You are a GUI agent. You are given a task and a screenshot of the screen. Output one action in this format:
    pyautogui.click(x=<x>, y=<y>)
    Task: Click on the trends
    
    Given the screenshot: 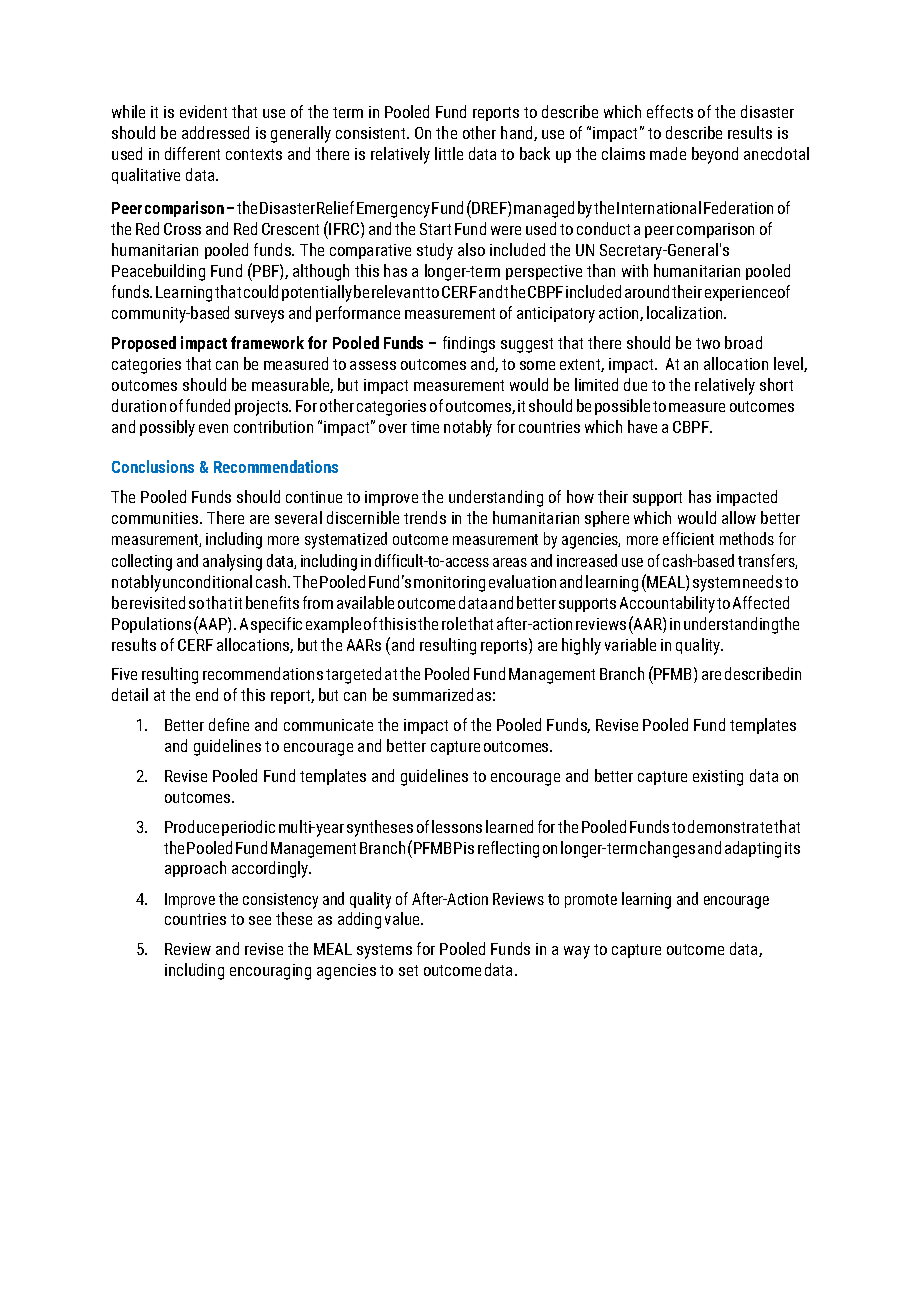 What is the action you would take?
    pyautogui.click(x=425, y=517)
